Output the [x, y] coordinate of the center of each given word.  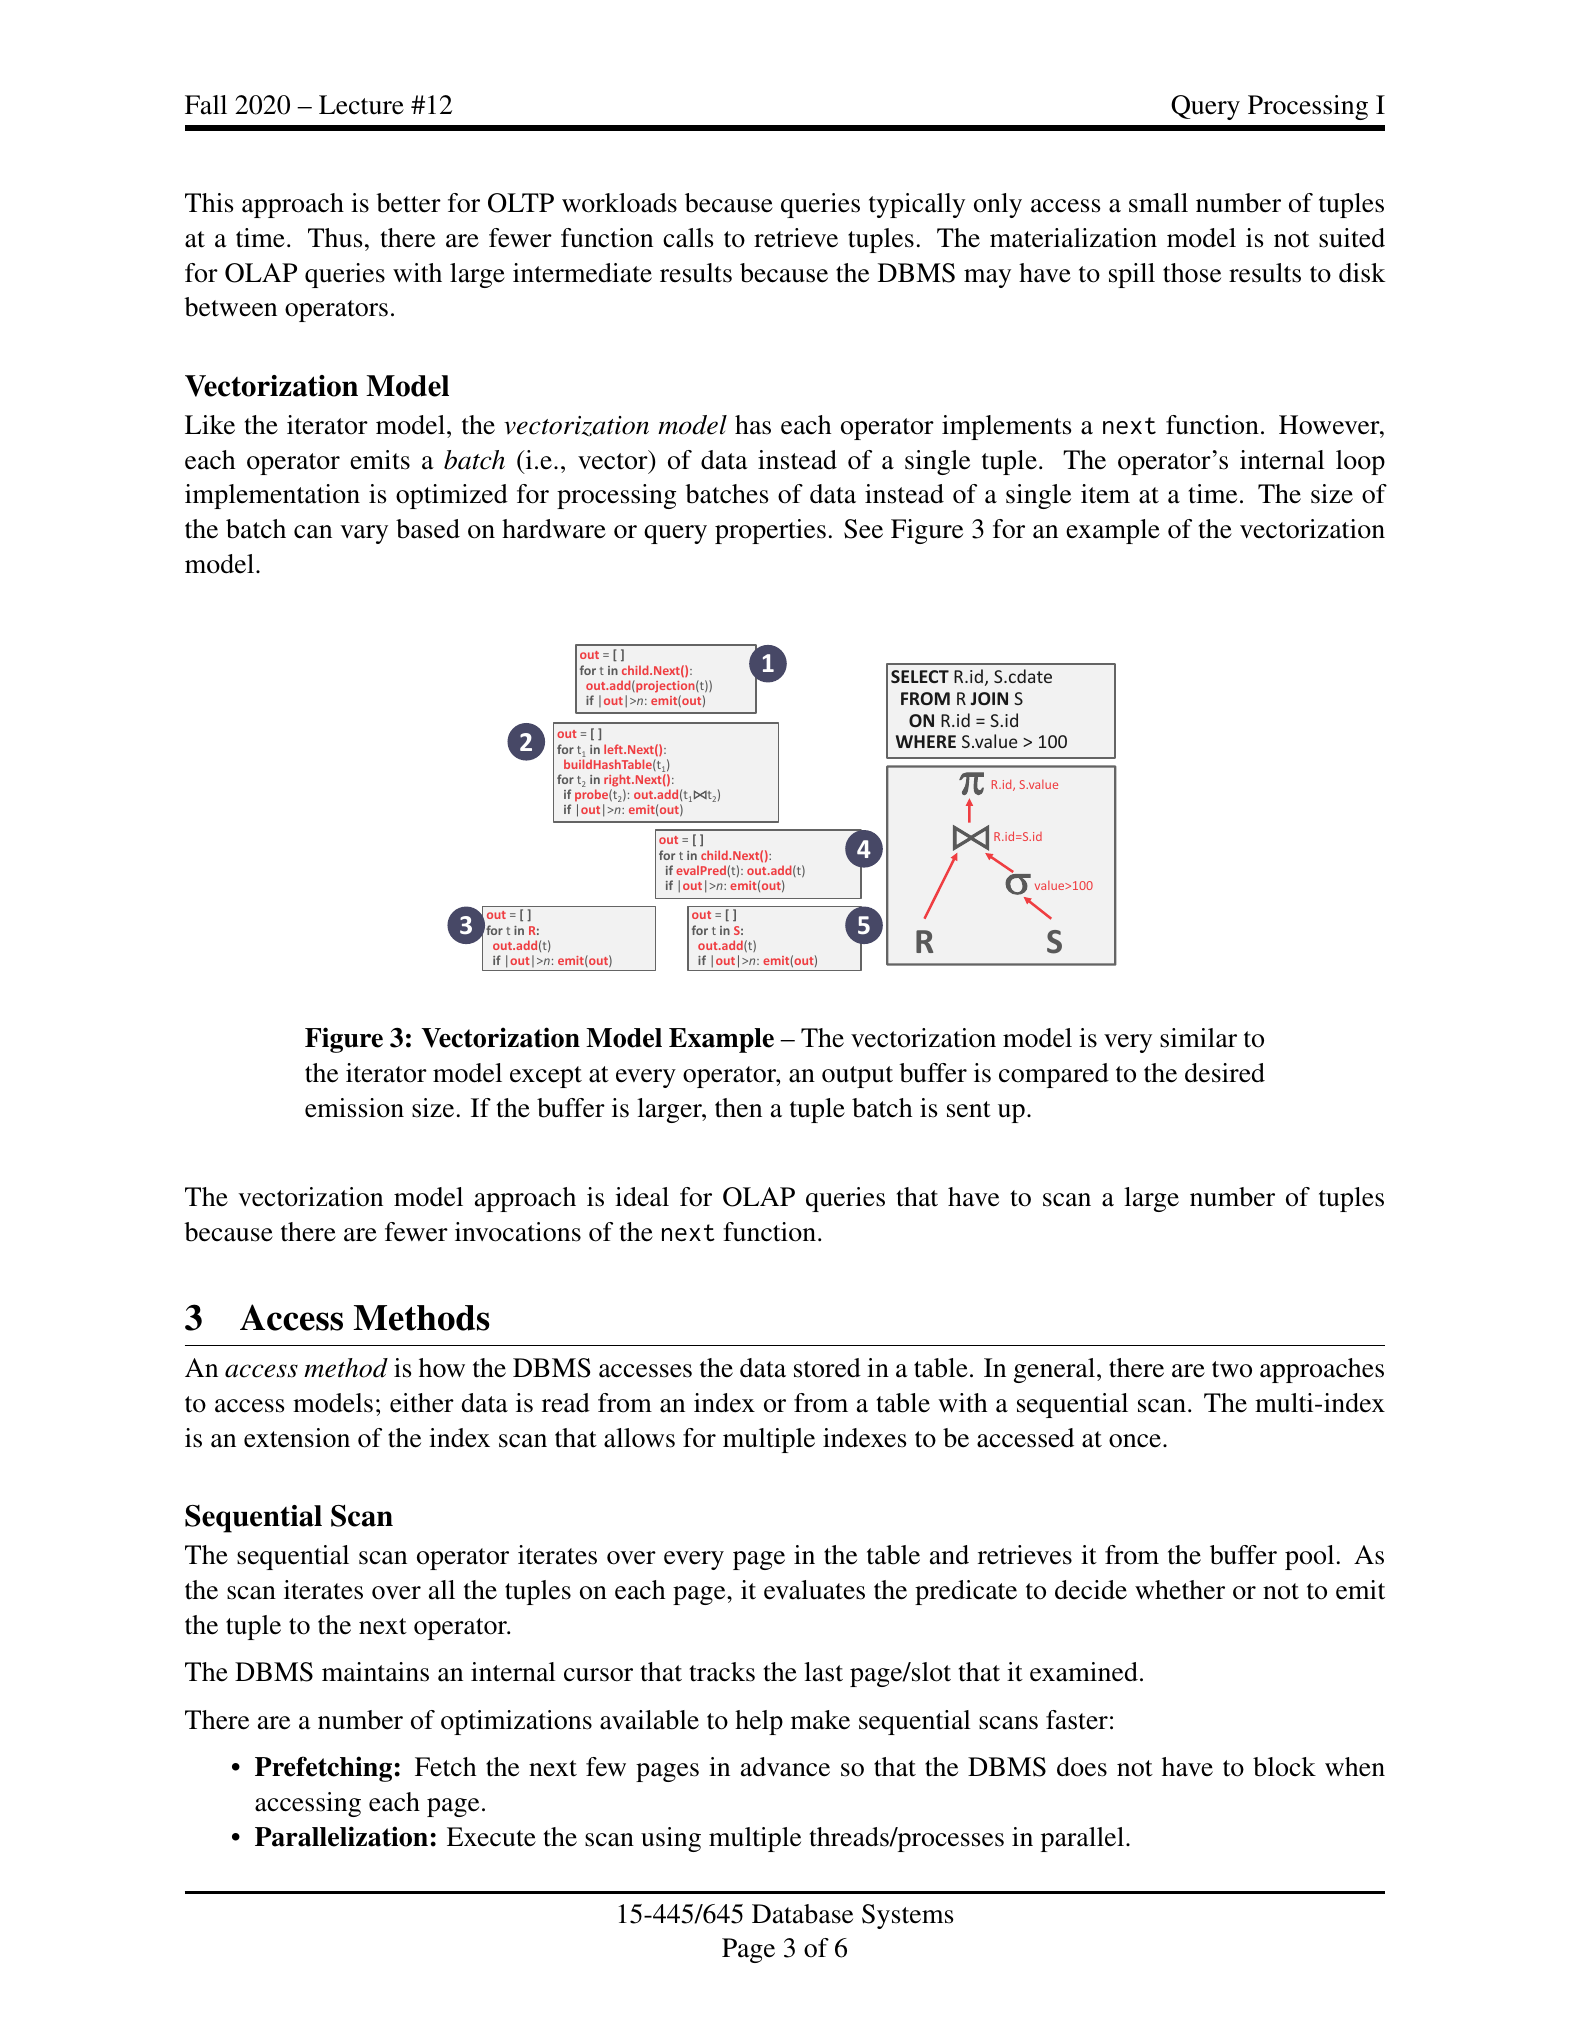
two [1232, 1369]
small [1158, 203]
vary [364, 534]
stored [827, 1368]
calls [688, 238]
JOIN [989, 698]
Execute [491, 1837]
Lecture [361, 105]
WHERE [926, 741]
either [422, 1403]
